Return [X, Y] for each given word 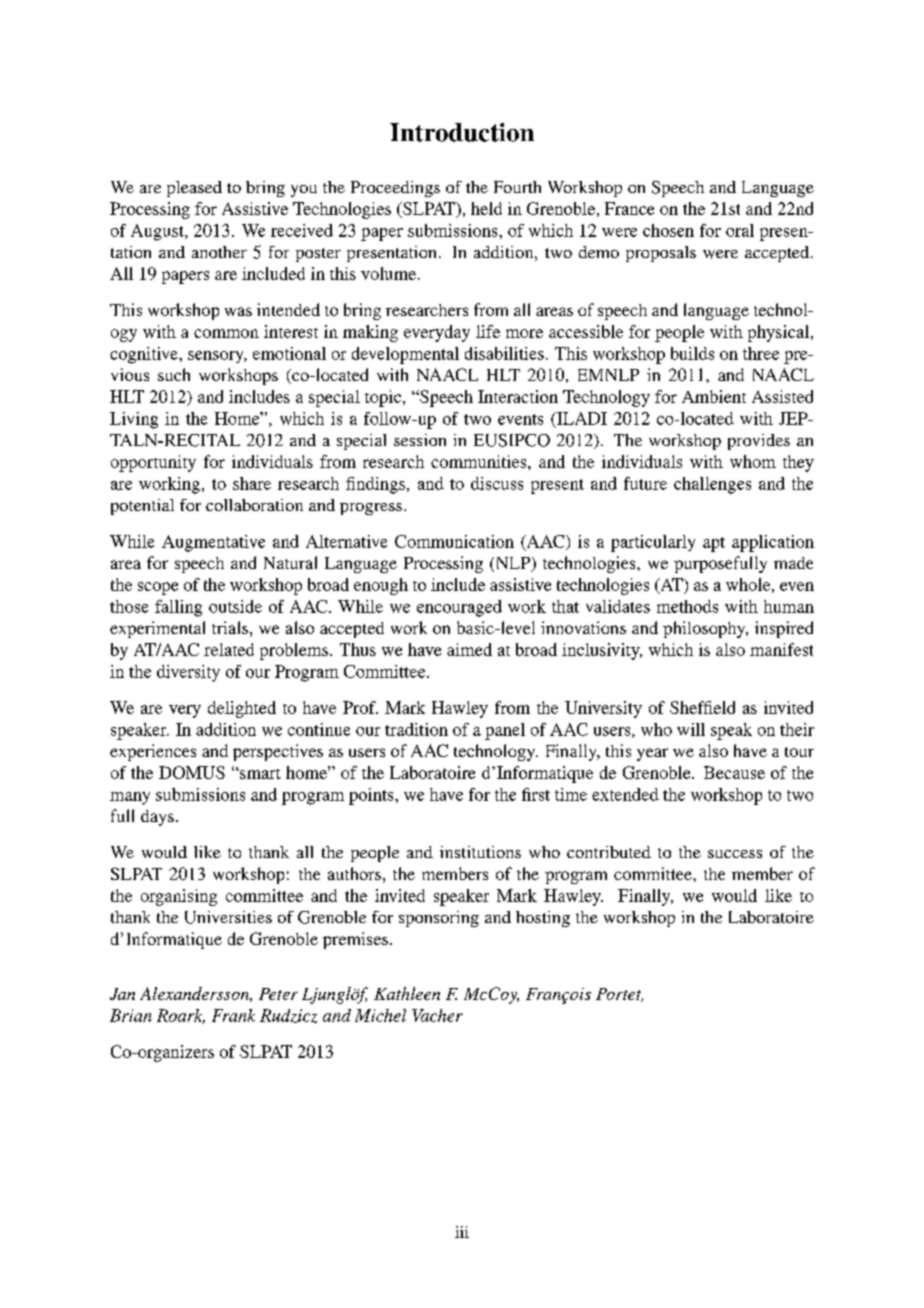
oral [740, 230]
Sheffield [702, 707]
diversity [188, 673]
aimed [469, 649]
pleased [194, 189]
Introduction [462, 132]
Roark [181, 1016]
